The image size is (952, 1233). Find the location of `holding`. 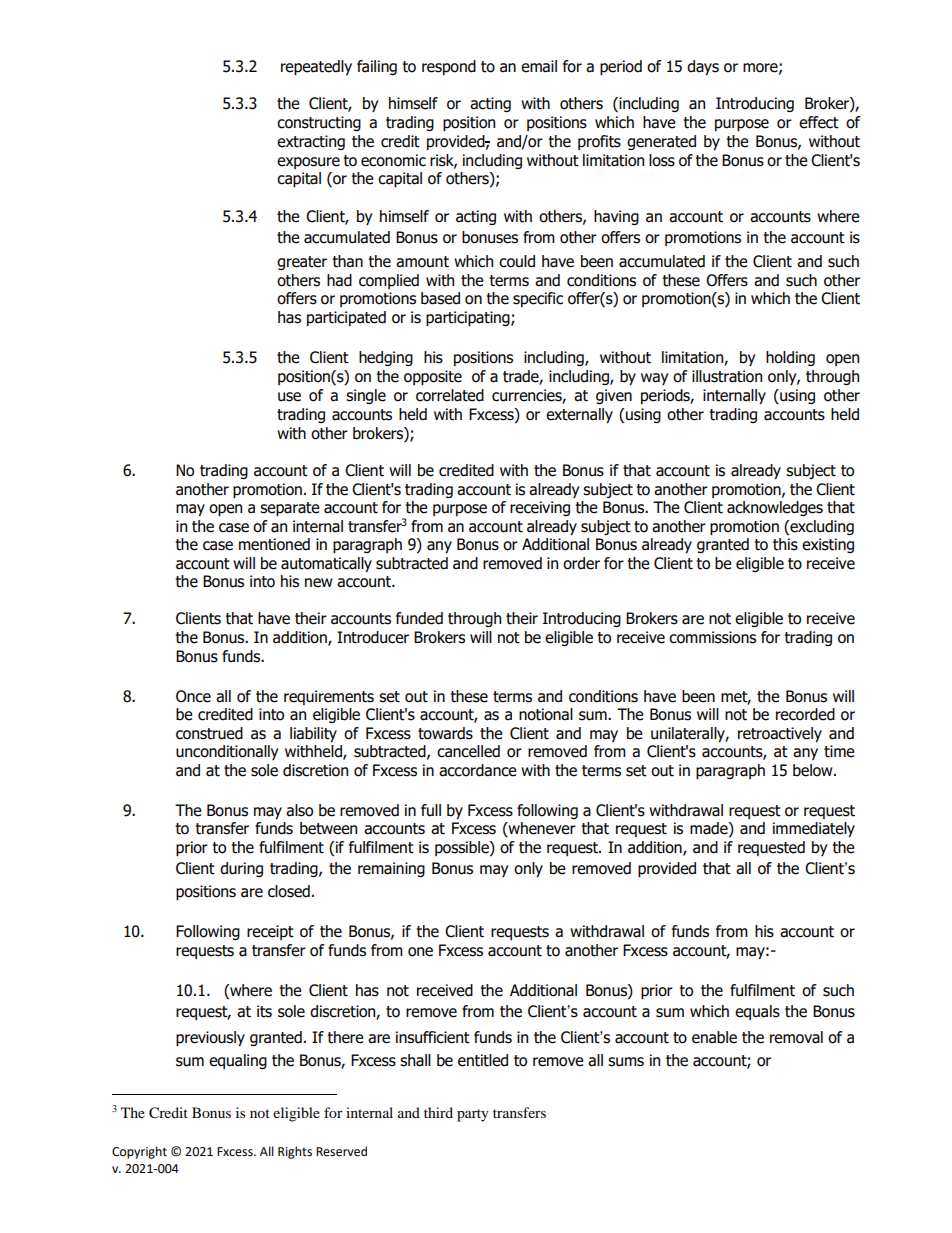

holding is located at coordinates (790, 358).
